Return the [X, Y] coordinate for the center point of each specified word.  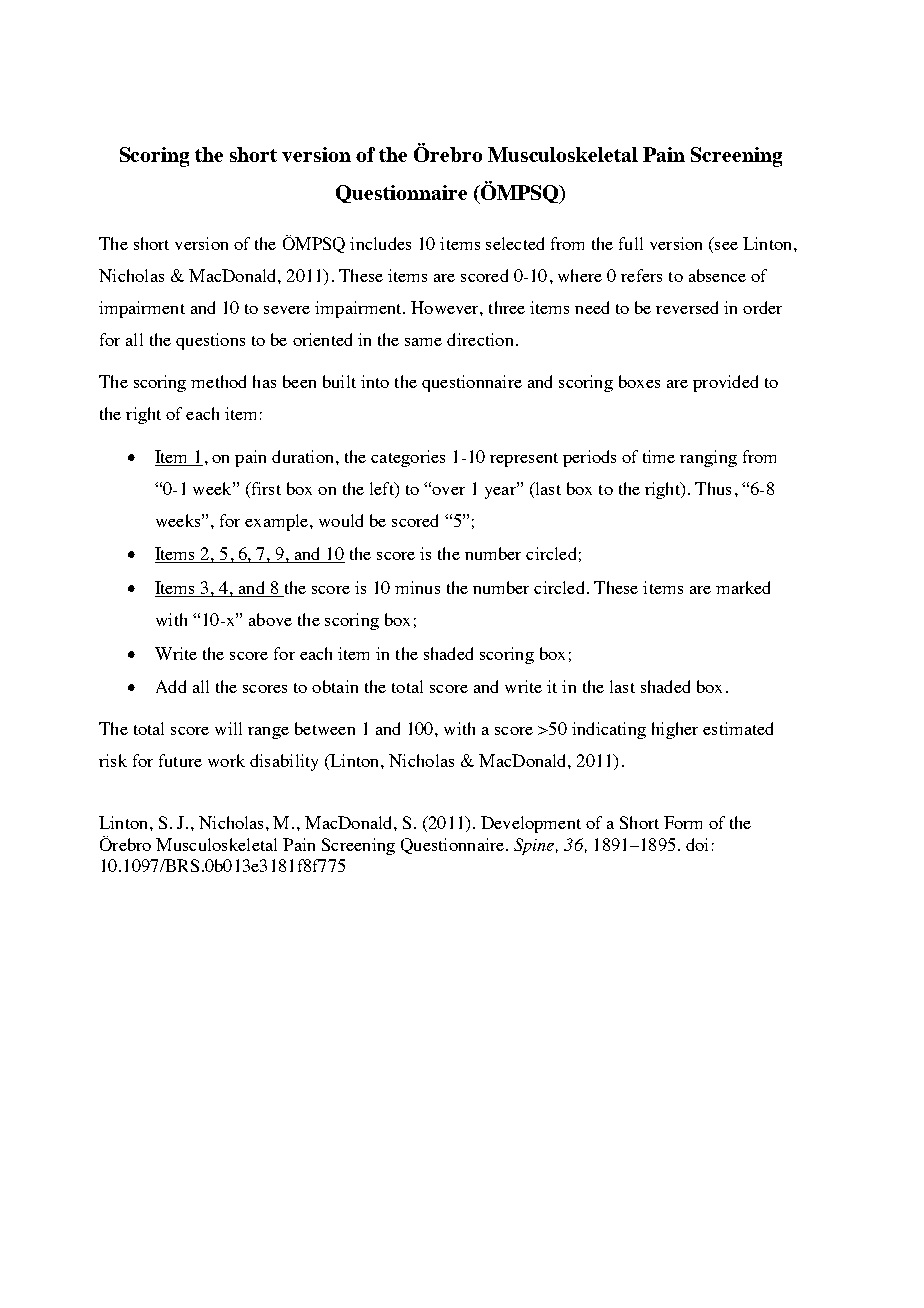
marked [743, 587]
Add [171, 686]
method [218, 381]
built [339, 381]
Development [531, 824]
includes [380, 243]
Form [683, 822]
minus [417, 587]
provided [725, 383]
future [180, 760]
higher [675, 730]
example [276, 522]
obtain [335, 686]
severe [287, 310]
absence [717, 275]
